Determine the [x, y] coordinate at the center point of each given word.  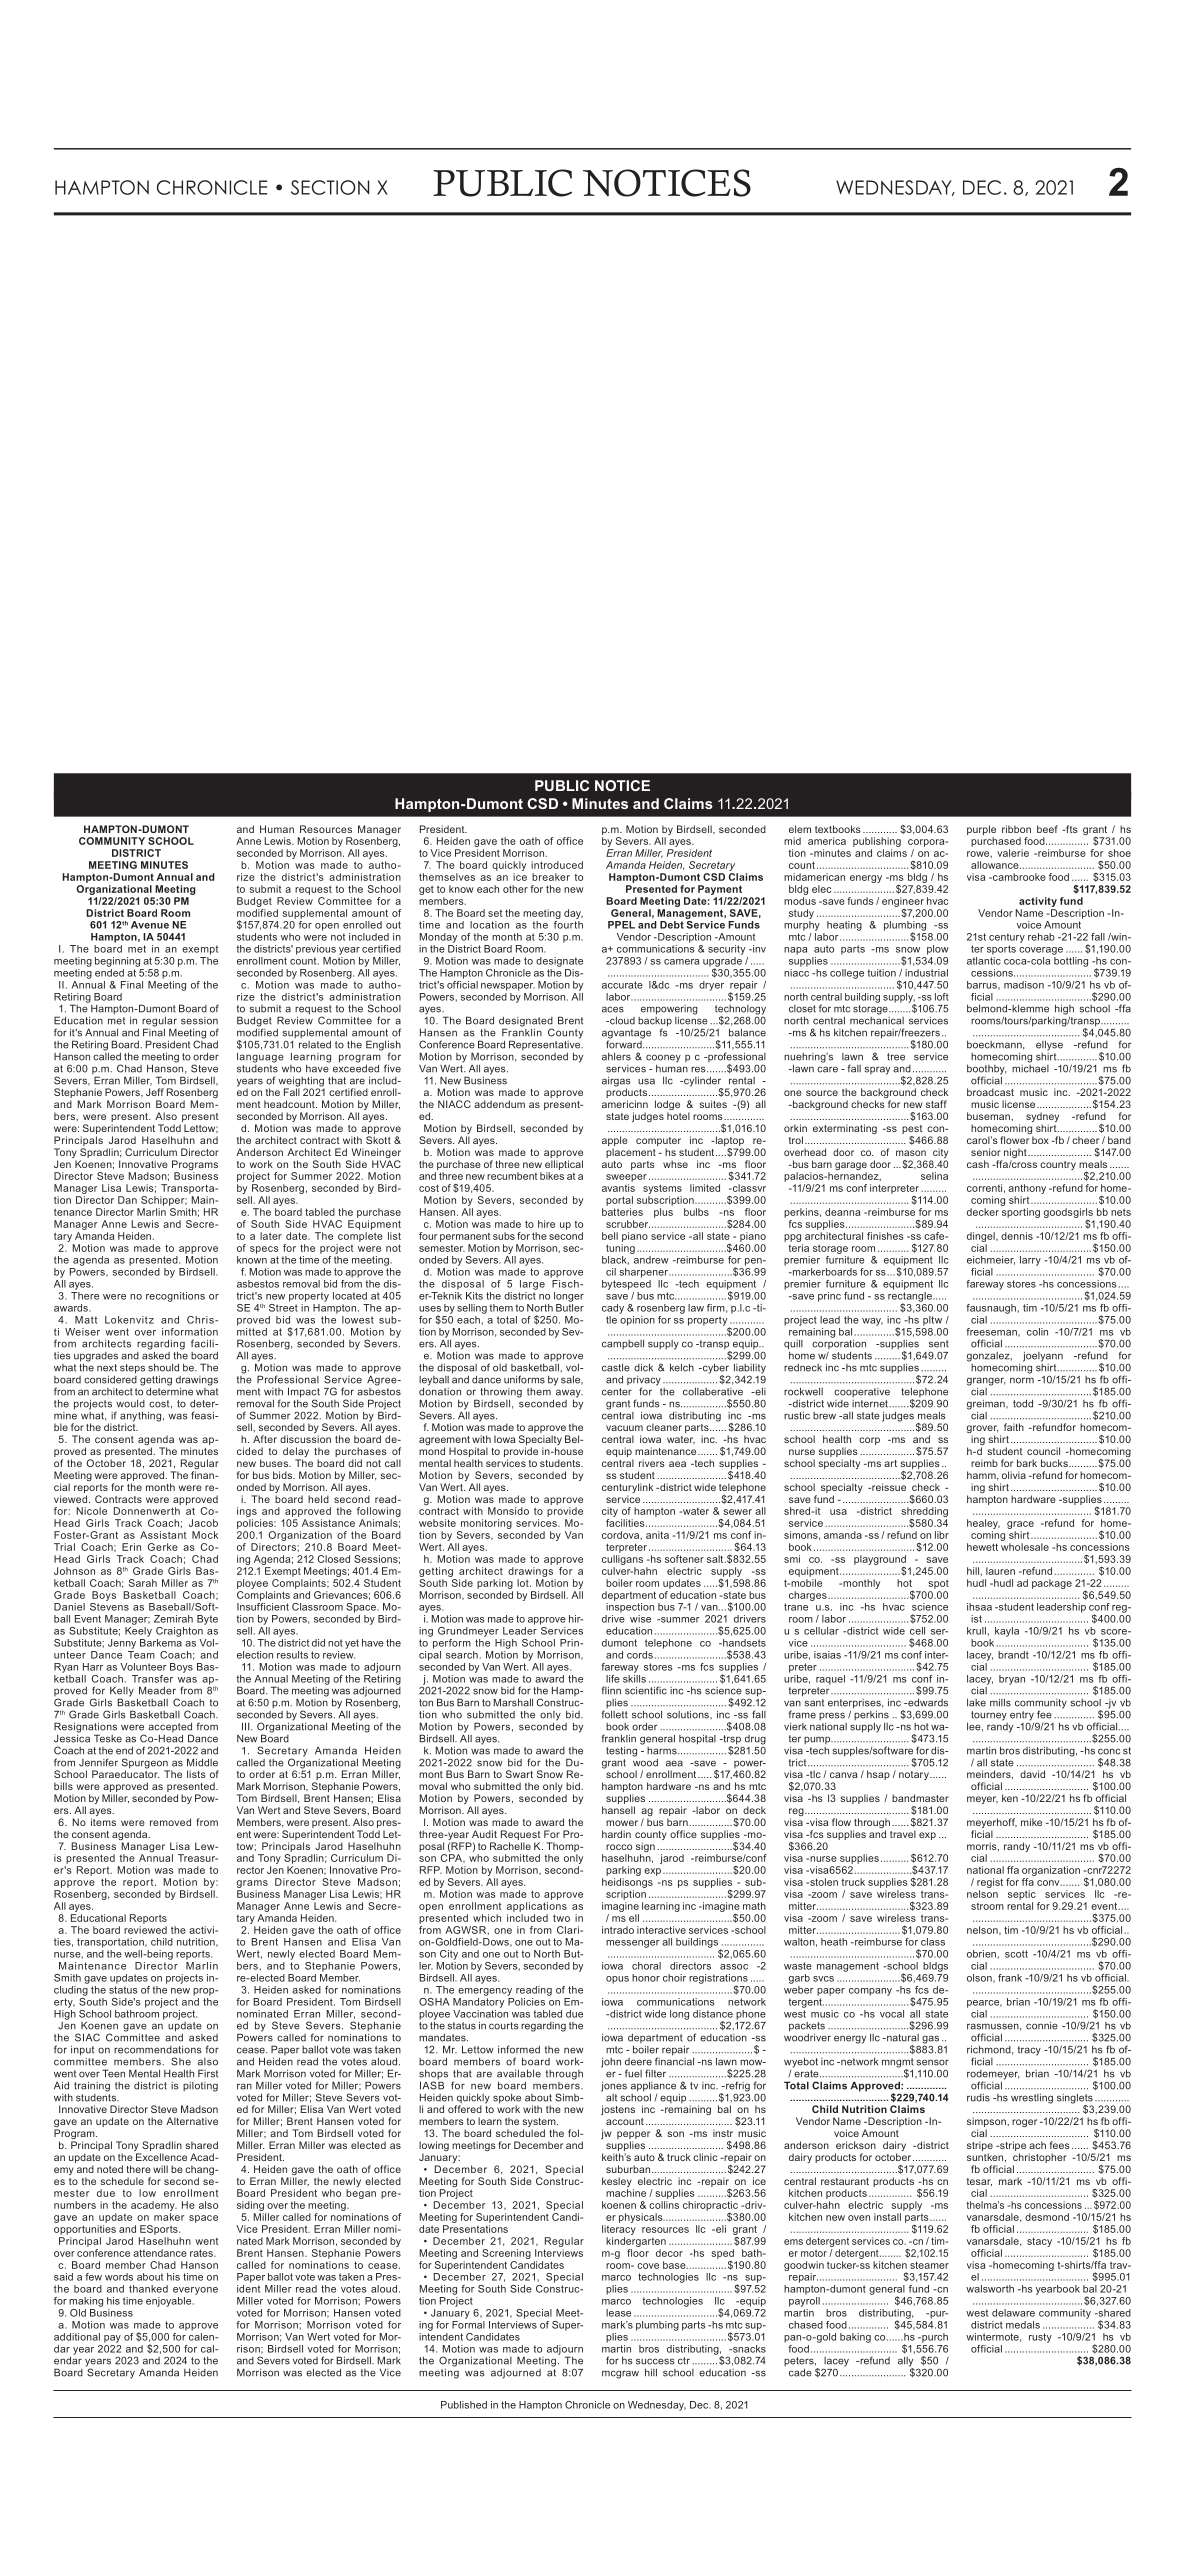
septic [1022, 1895]
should [163, 1368]
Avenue [150, 925]
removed [170, 1822]
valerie [1013, 853]
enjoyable [170, 2302]
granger [986, 1381]
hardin [616, 1834]
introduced [557, 865]
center [617, 1392]
